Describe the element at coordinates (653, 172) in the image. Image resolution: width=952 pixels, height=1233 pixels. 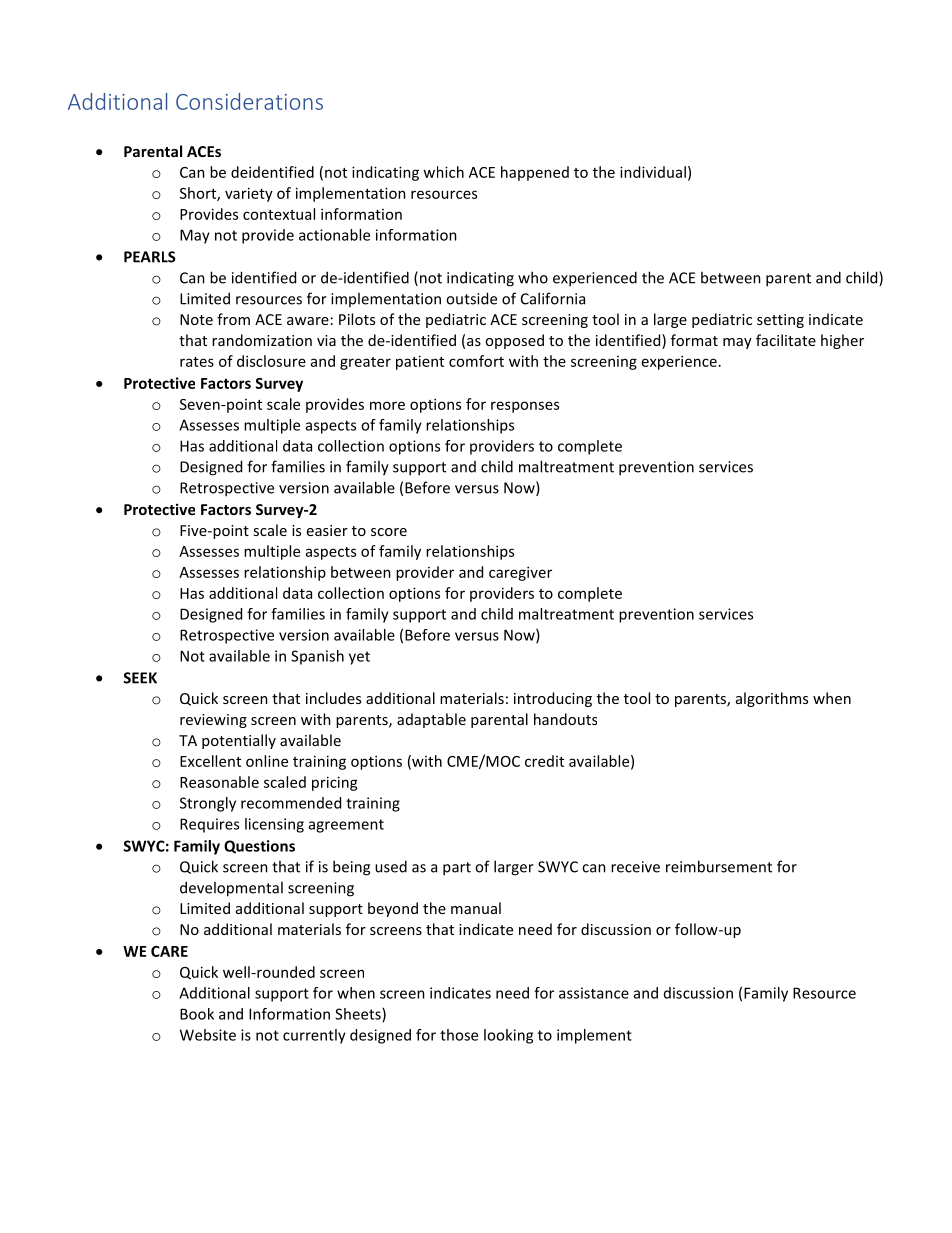
I see `individual` at that location.
